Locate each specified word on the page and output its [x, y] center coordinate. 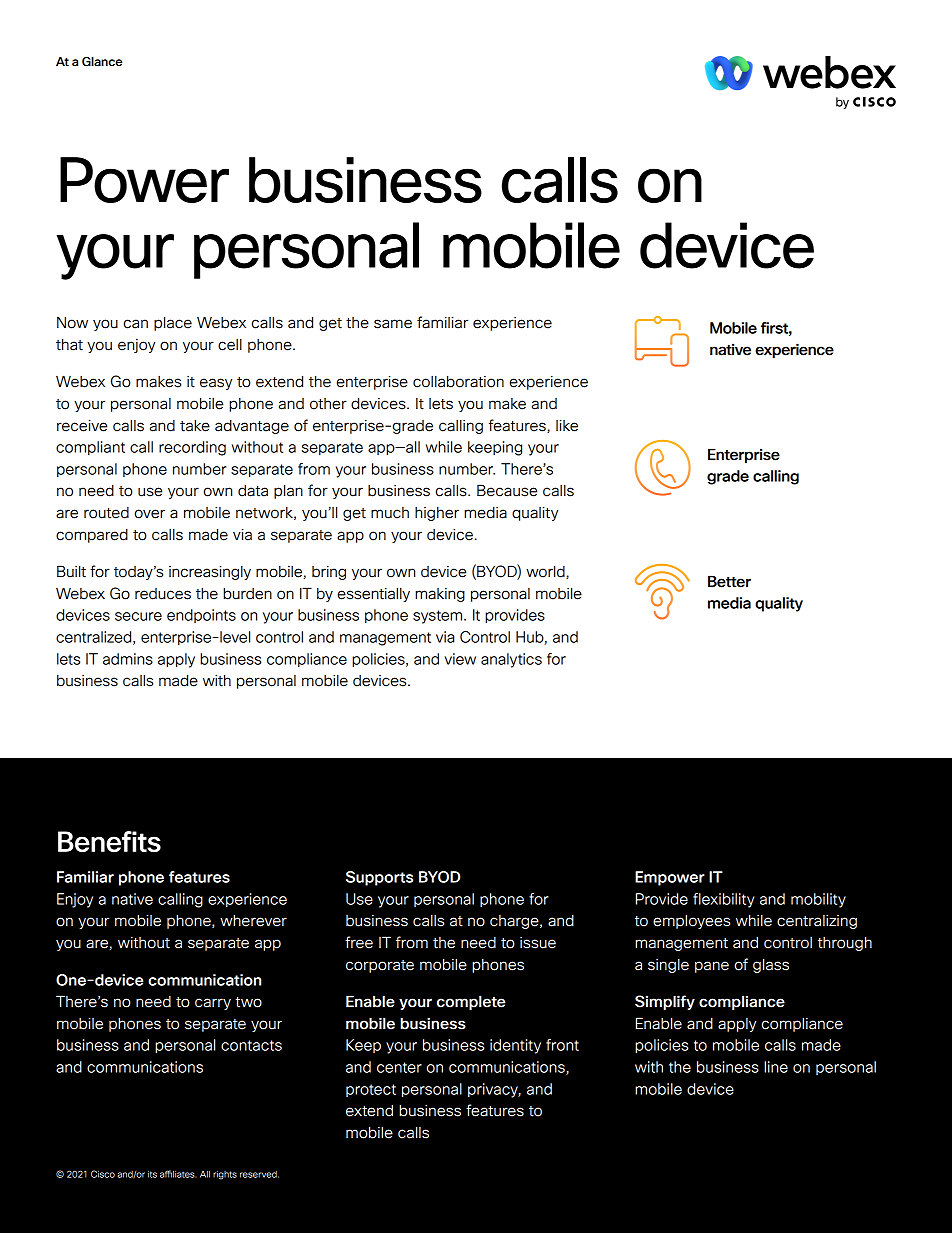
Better [729, 581]
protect [371, 1090]
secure [138, 616]
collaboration [458, 381]
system [439, 617]
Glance [102, 61]
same [393, 324]
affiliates [178, 1174]
